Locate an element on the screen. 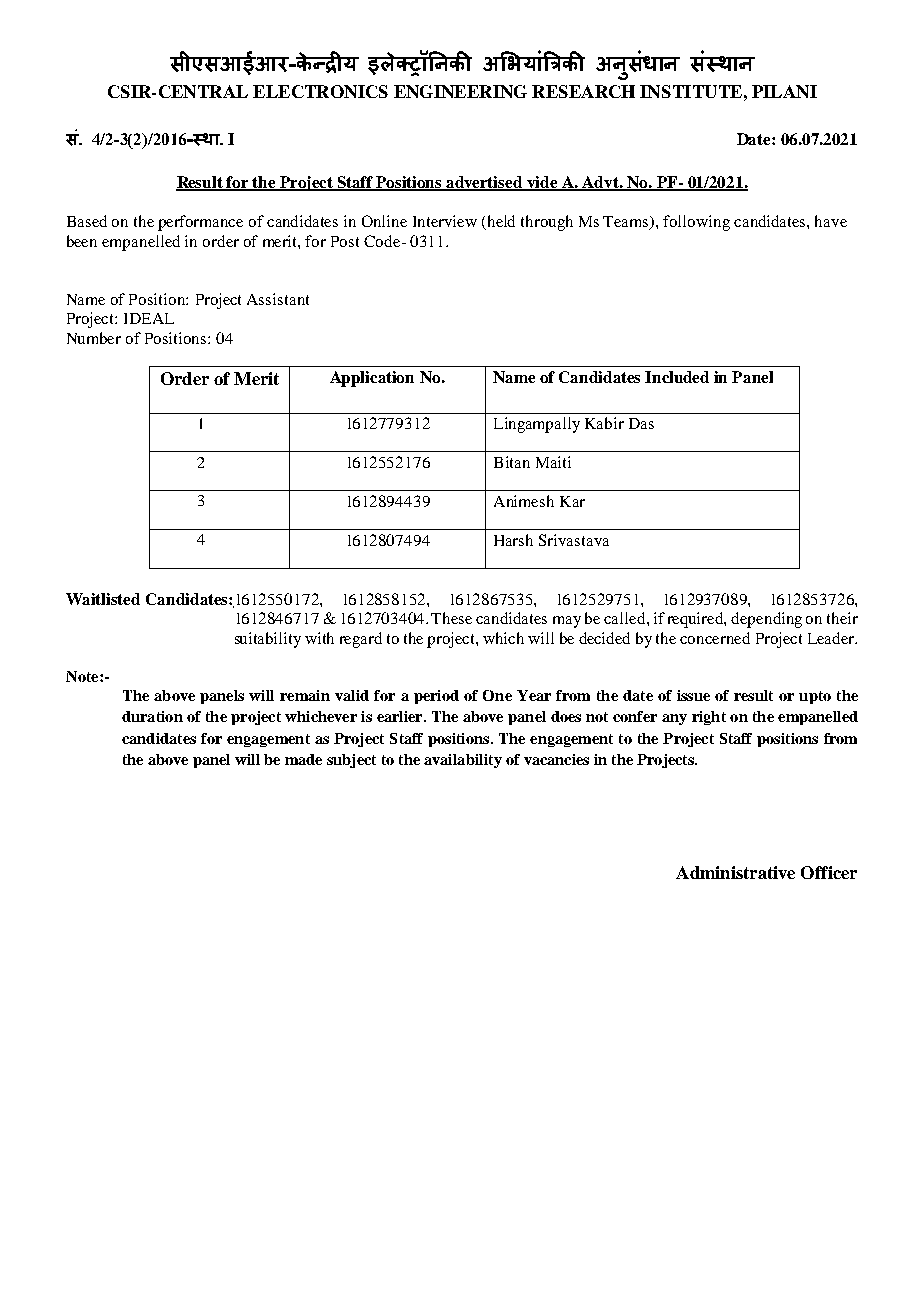 This screenshot has width=924, height=1308. INSTITUTE is located at coordinates (691, 91).
